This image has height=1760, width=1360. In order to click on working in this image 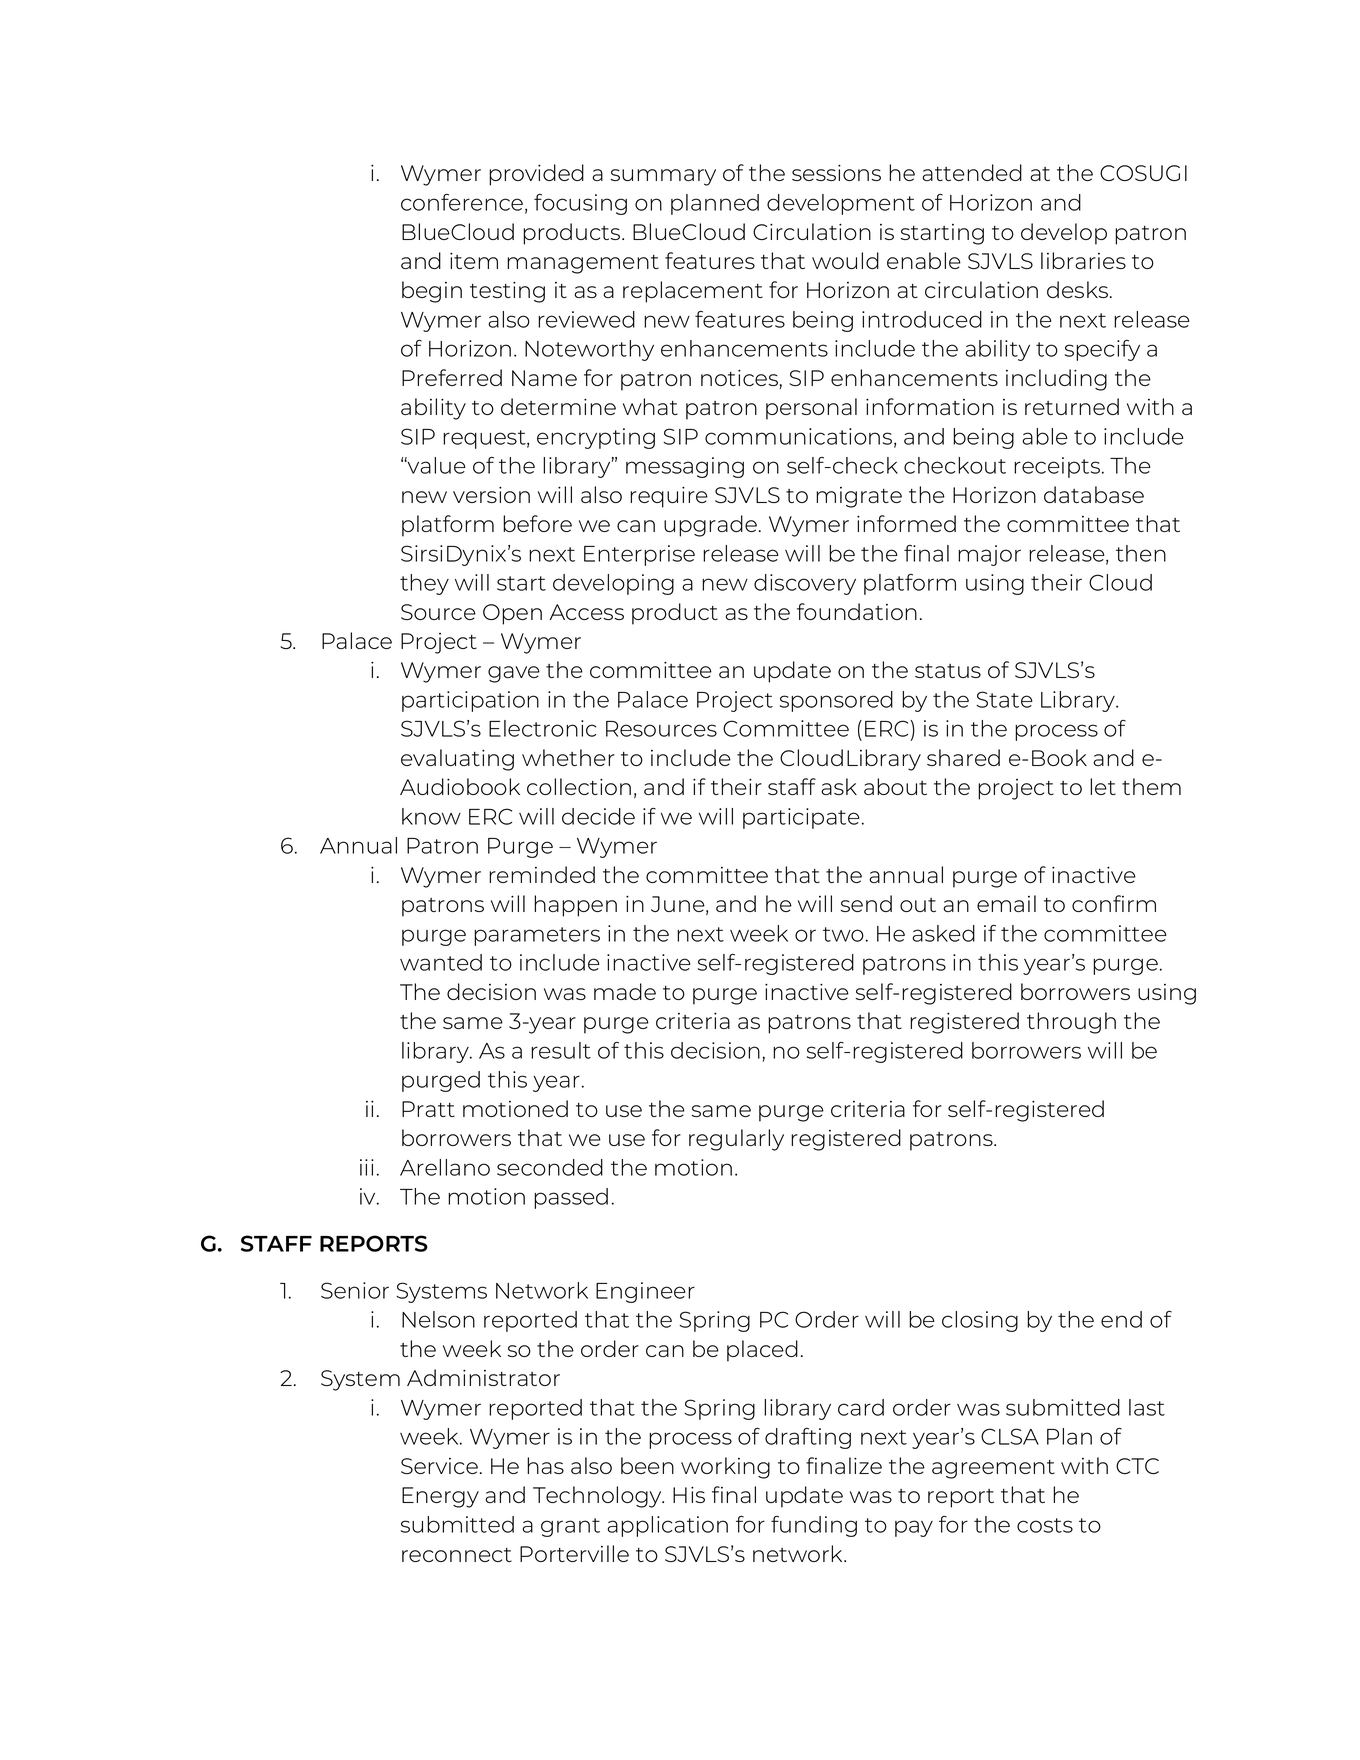, I will do `click(725, 1468)`.
